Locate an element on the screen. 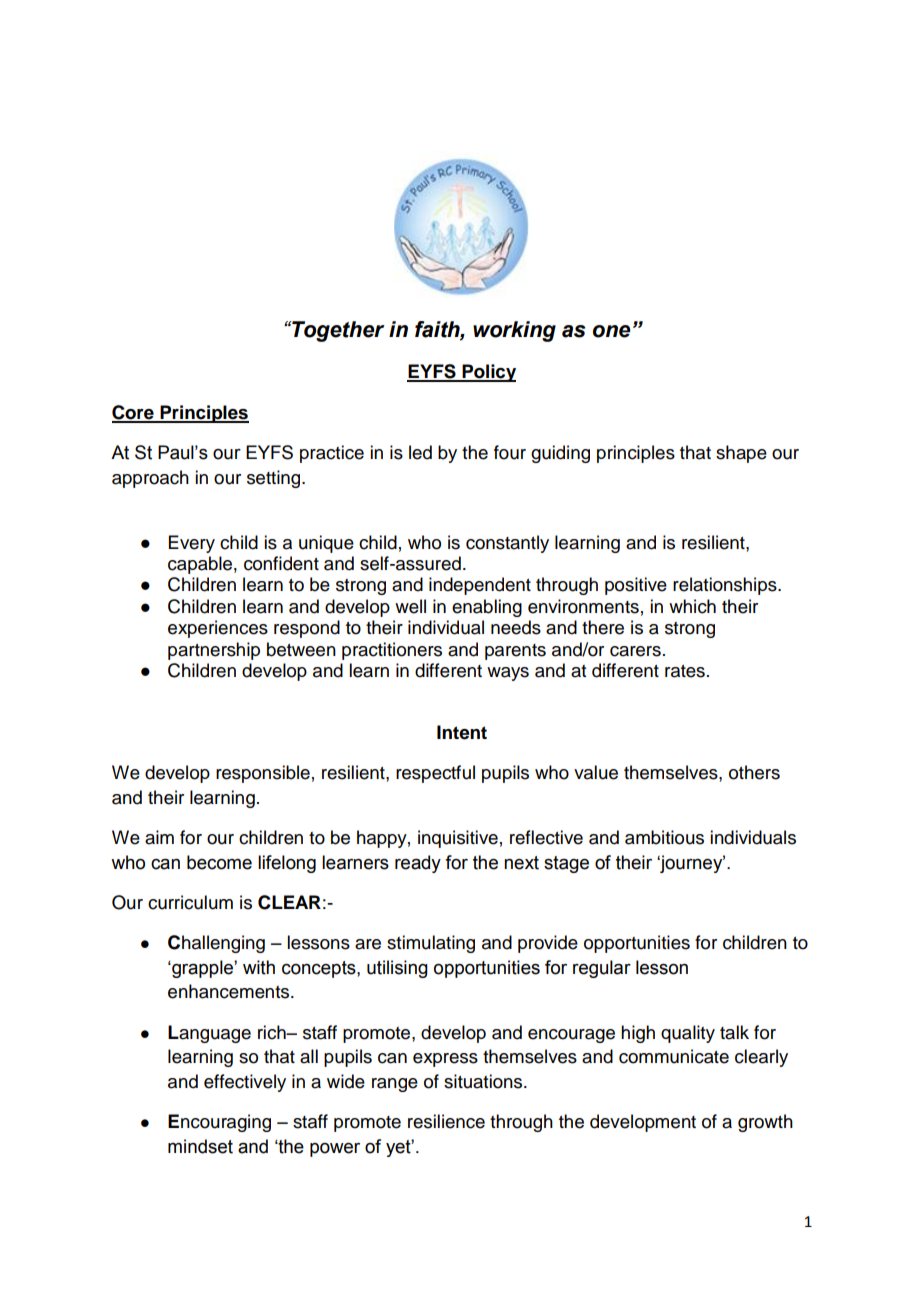 The width and height of the screenshot is (924, 1308). resilience is located at coordinates (446, 1121).
